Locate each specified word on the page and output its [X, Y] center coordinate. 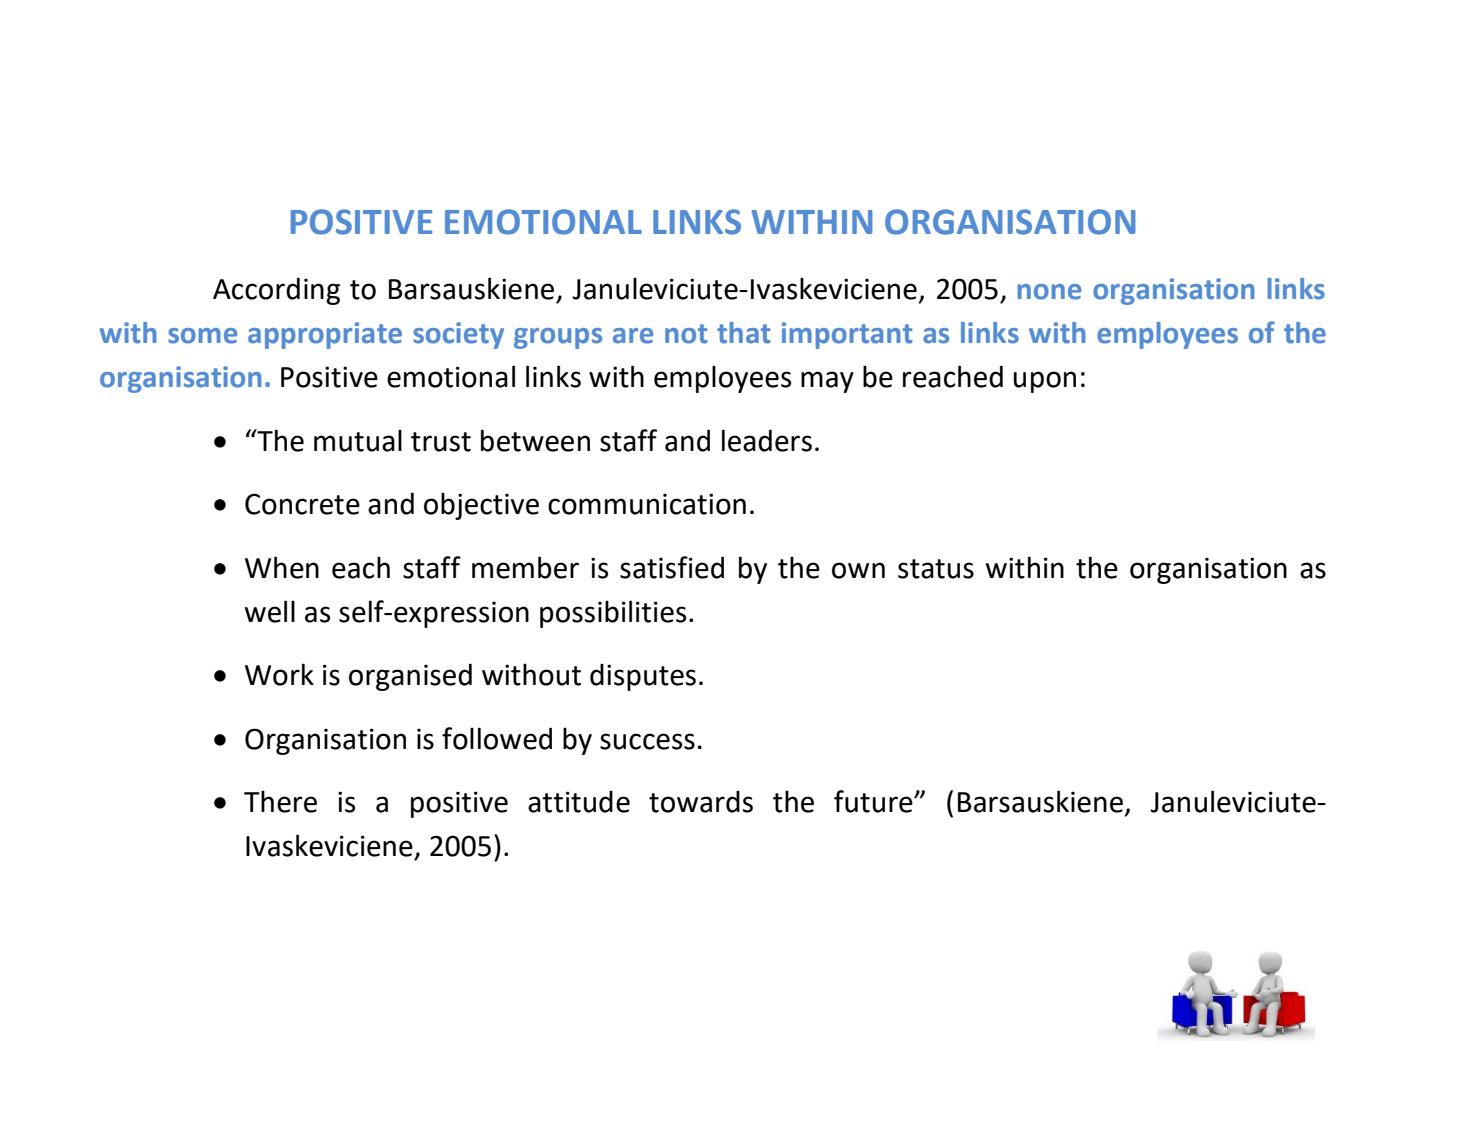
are [633, 336]
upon [1045, 382]
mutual [358, 440]
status [936, 569]
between [535, 440]
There [280, 801]
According [276, 291]
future [874, 801]
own [858, 570]
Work [279, 674]
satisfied [672, 567]
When [282, 567]
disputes [643, 677]
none [1049, 292]
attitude [579, 802]
